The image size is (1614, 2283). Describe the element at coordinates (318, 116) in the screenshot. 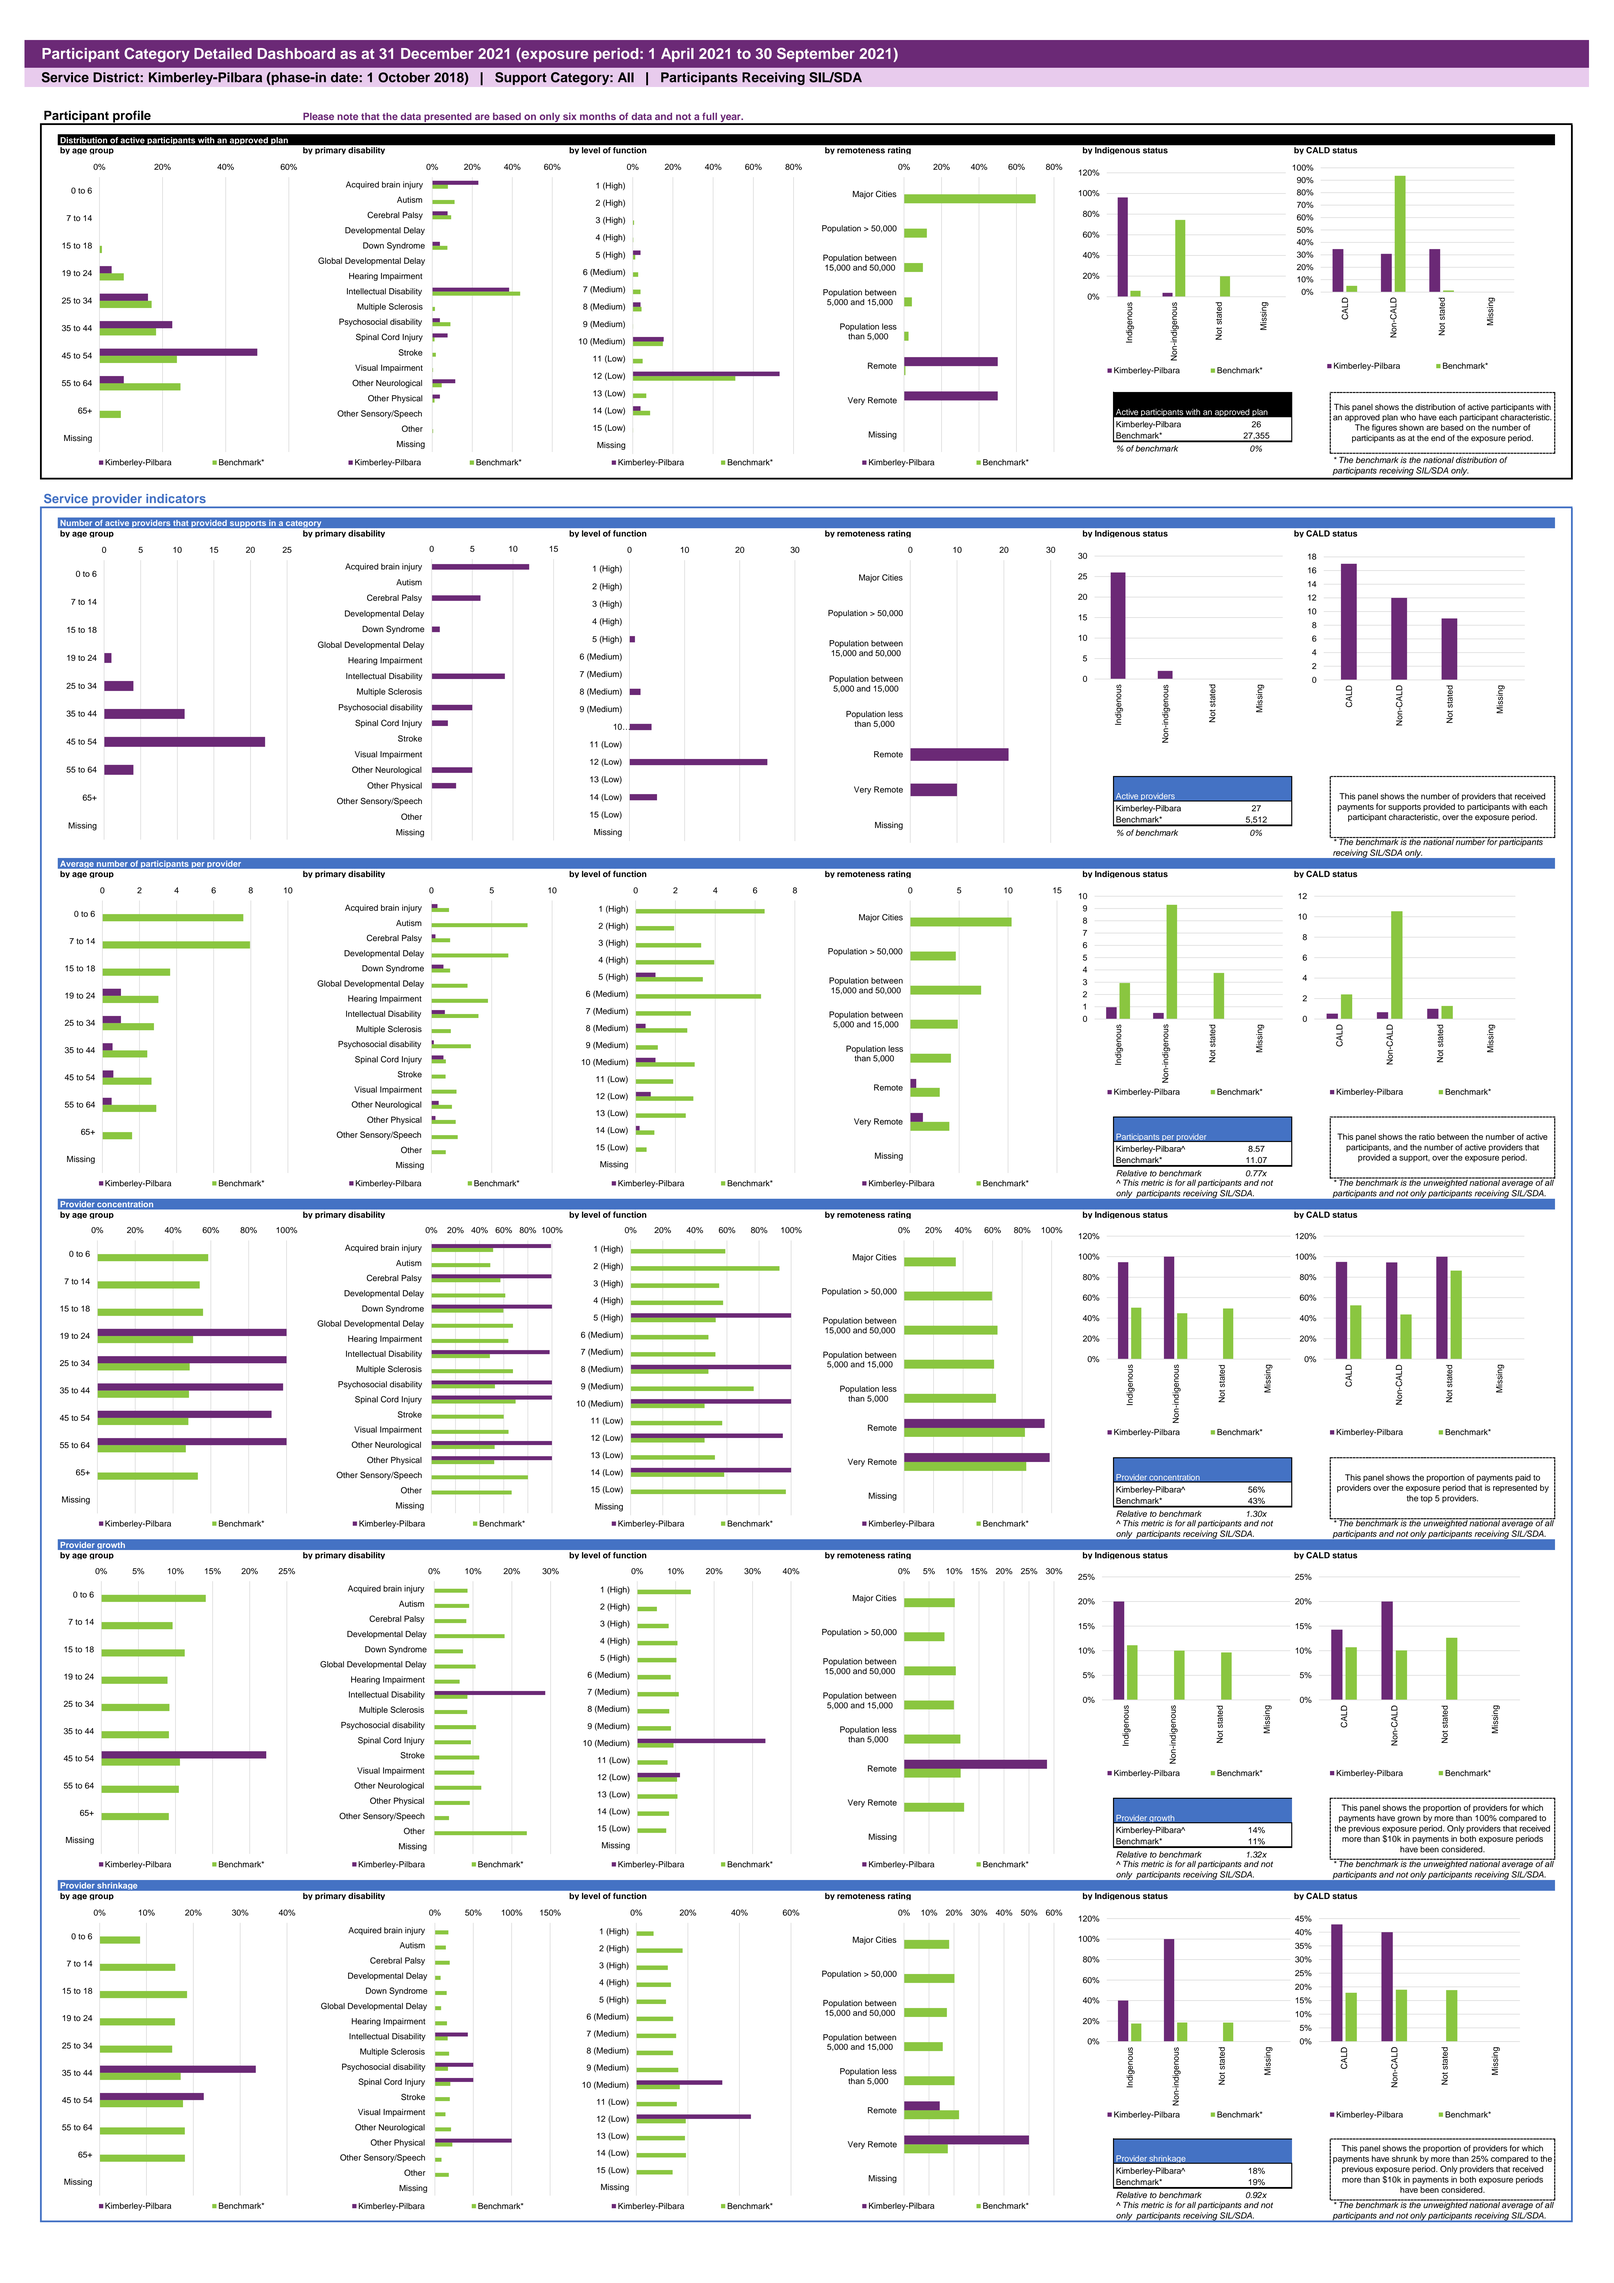

I see `Please` at that location.
